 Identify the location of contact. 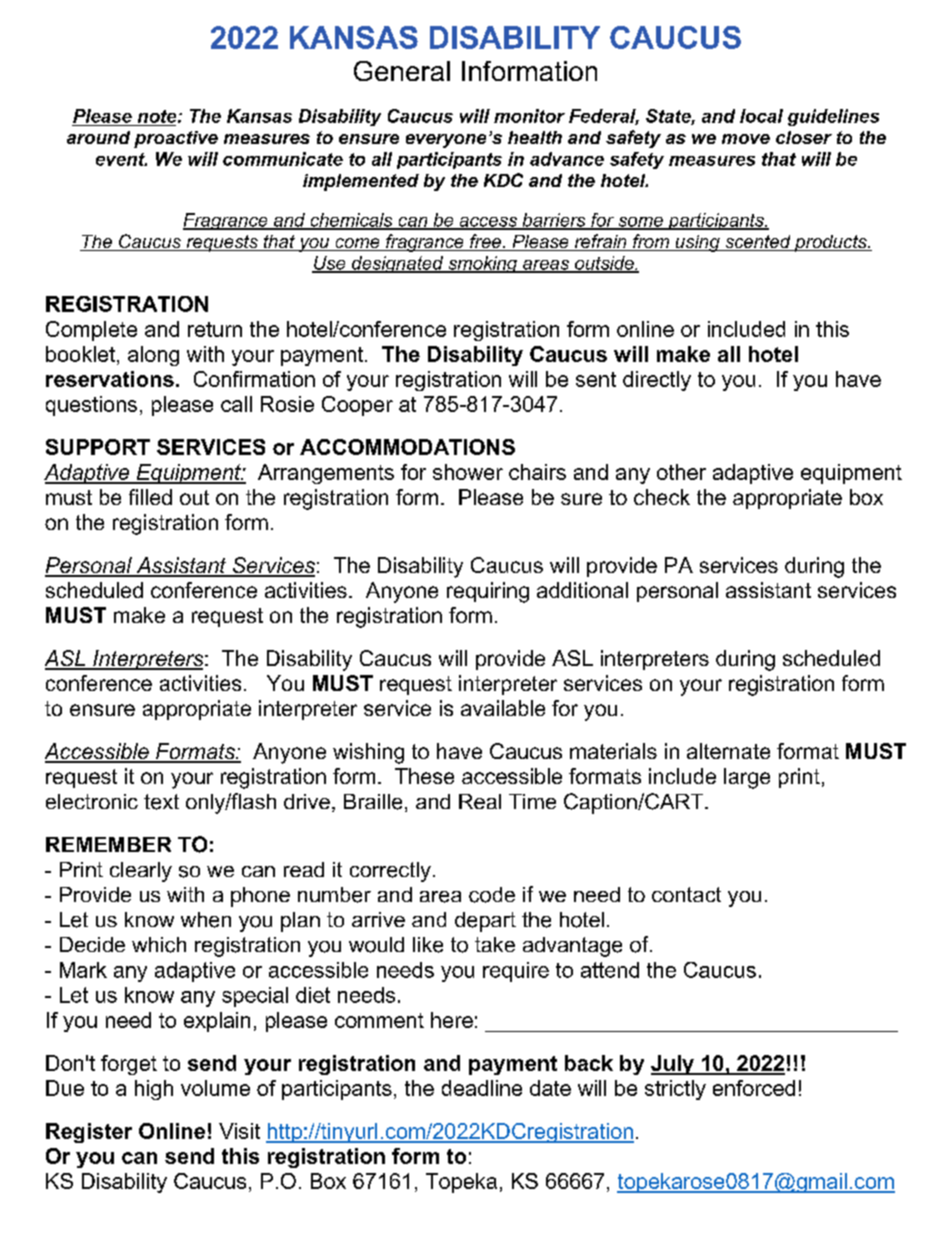
(686, 894).
